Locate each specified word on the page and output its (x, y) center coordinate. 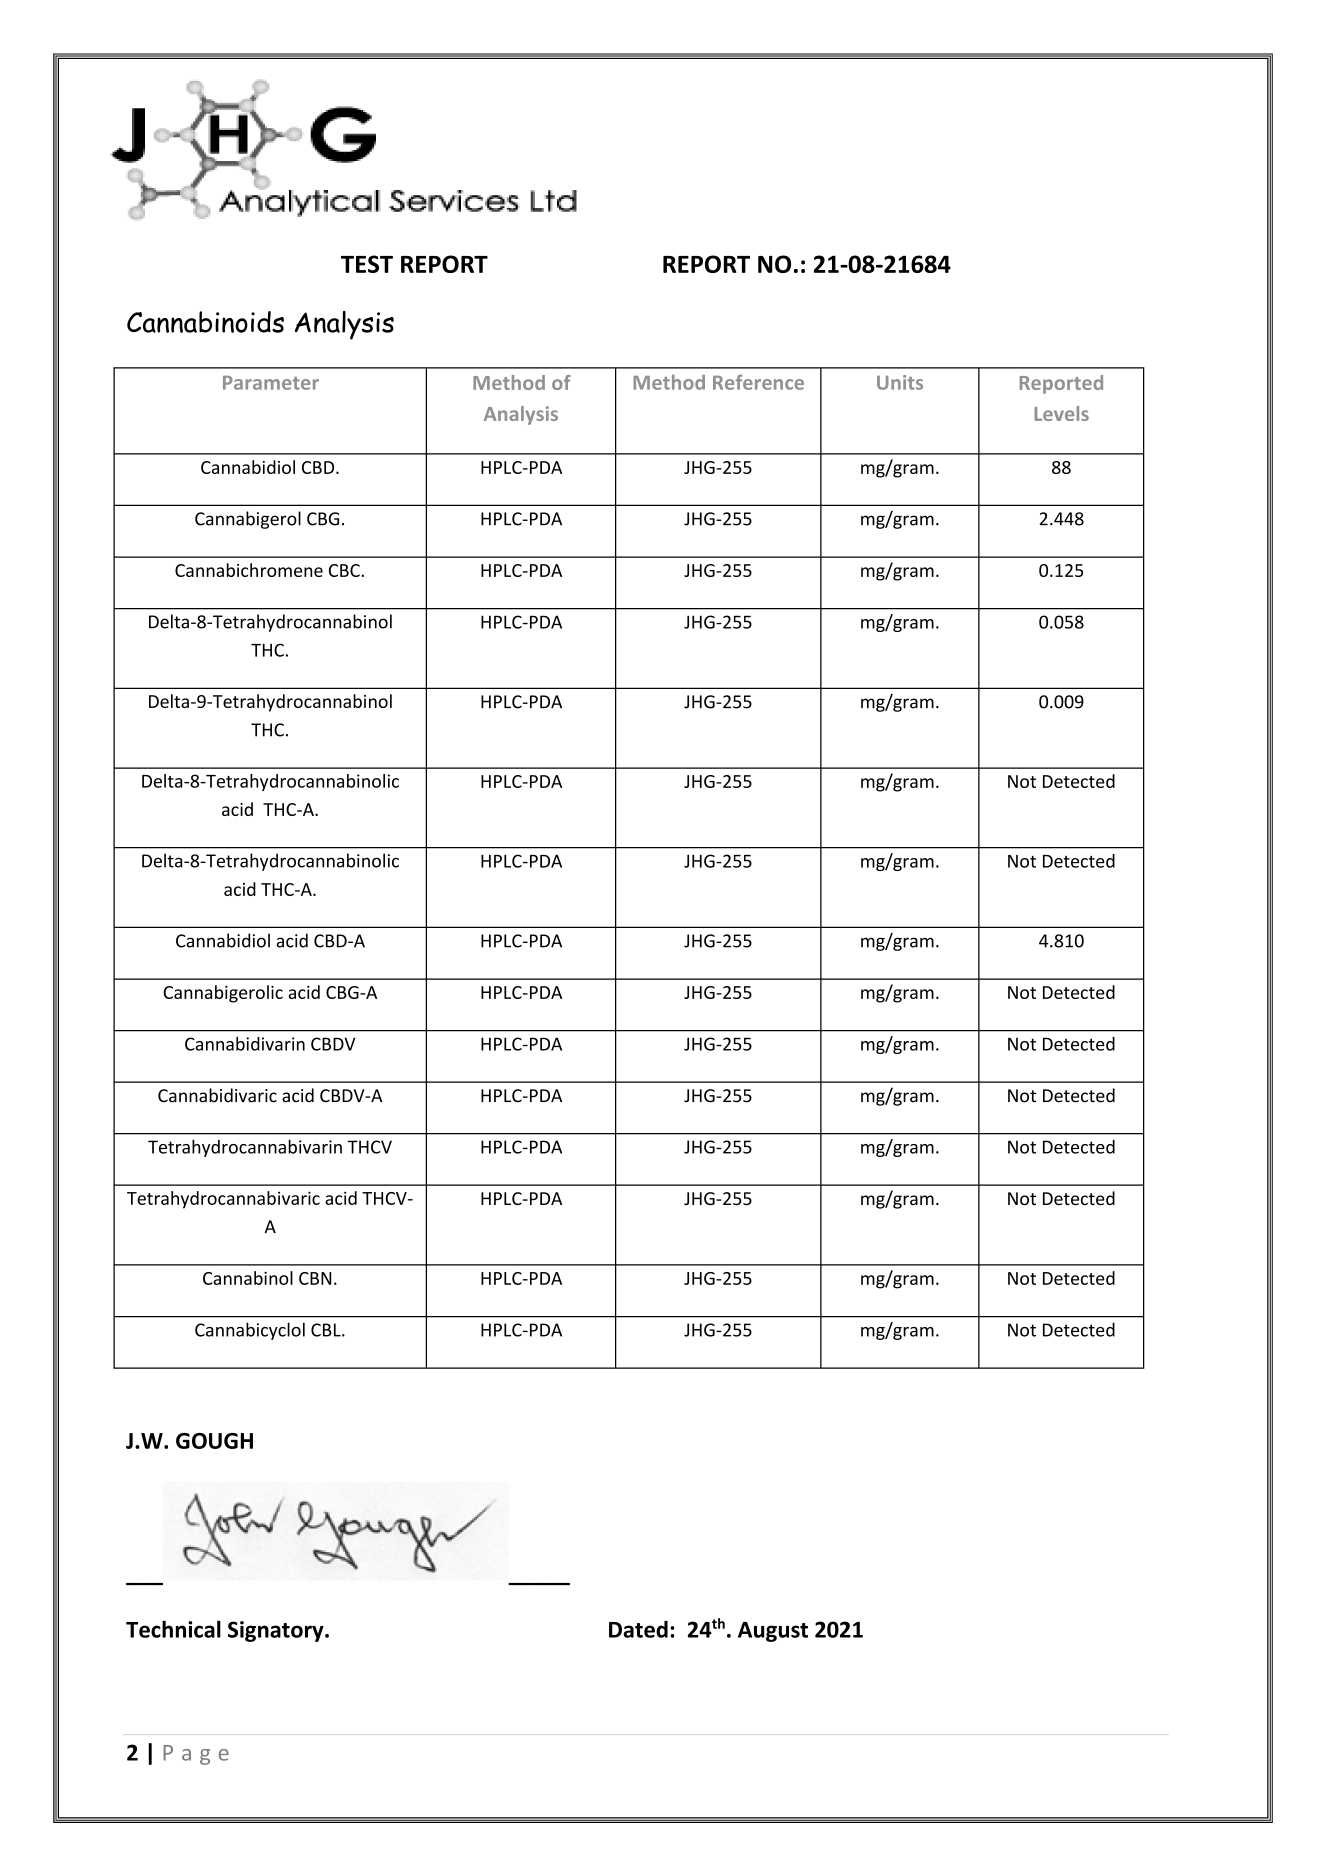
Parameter (271, 383)
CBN (315, 1278)
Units (900, 382)
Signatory (277, 1631)
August (773, 1632)
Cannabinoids (205, 322)
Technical (173, 1629)
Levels (1061, 413)
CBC (345, 570)
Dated (638, 1629)
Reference (758, 382)
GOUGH (214, 1441)
